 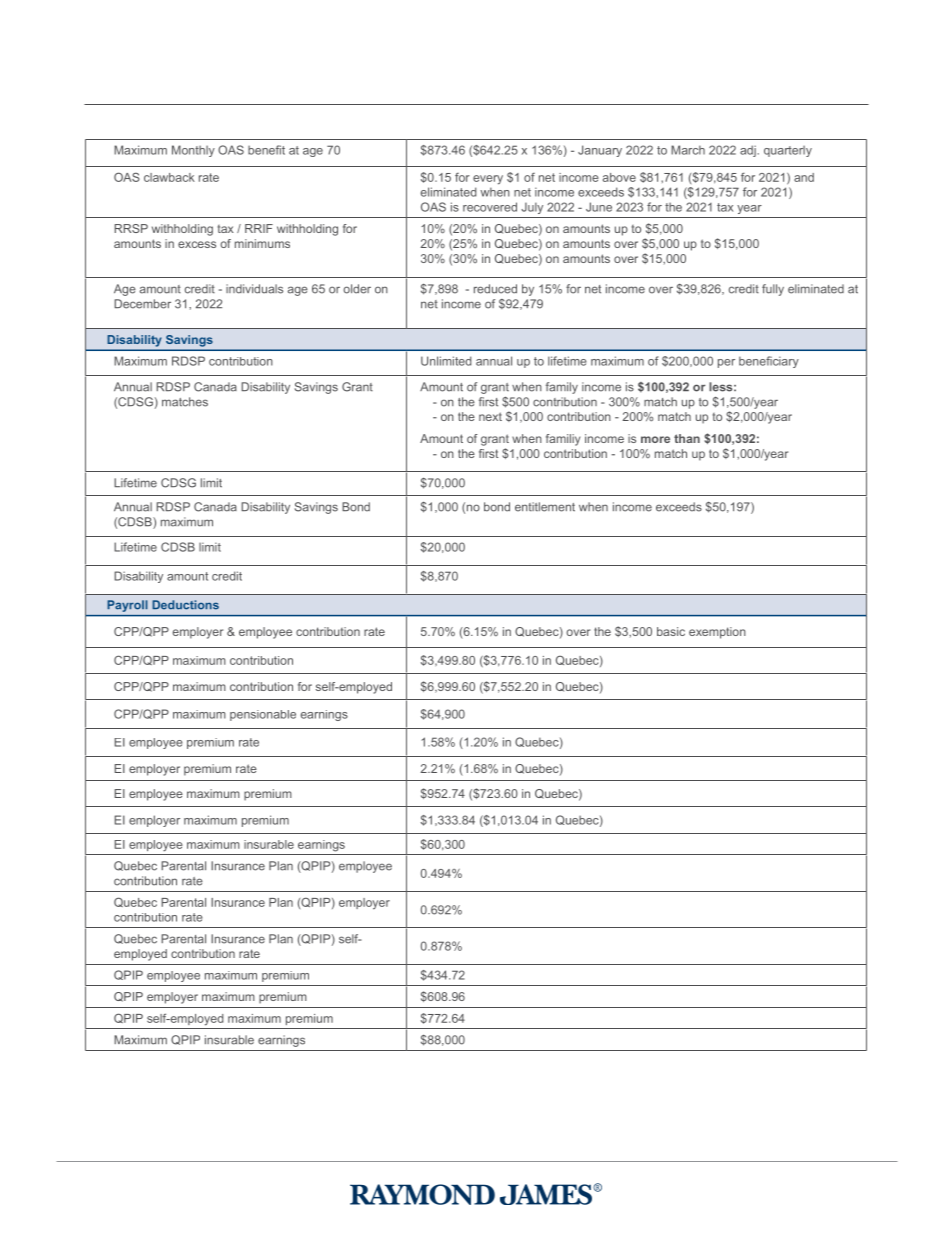 What do you see at coordinates (726, 363) in the image?
I see `per` at bounding box center [726, 363].
